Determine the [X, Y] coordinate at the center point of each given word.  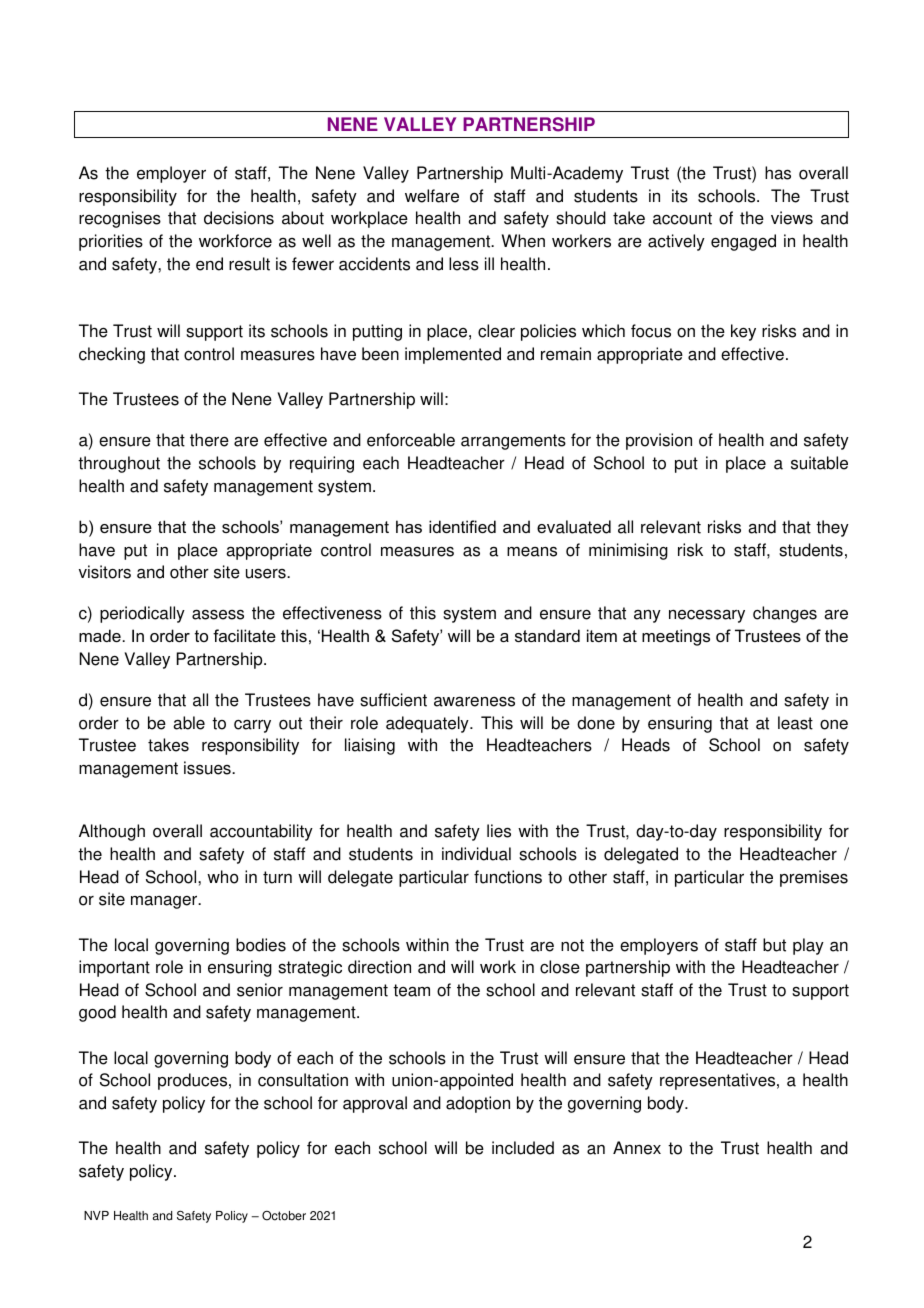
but [774, 945]
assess [218, 614]
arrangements [513, 442]
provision [659, 441]
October [284, 1216]
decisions [239, 218]
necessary [707, 616]
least [795, 723]
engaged [743, 242]
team [411, 990]
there [209, 440]
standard [547, 635]
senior [260, 990]
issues [208, 768]
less [464, 264]
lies [499, 831]
